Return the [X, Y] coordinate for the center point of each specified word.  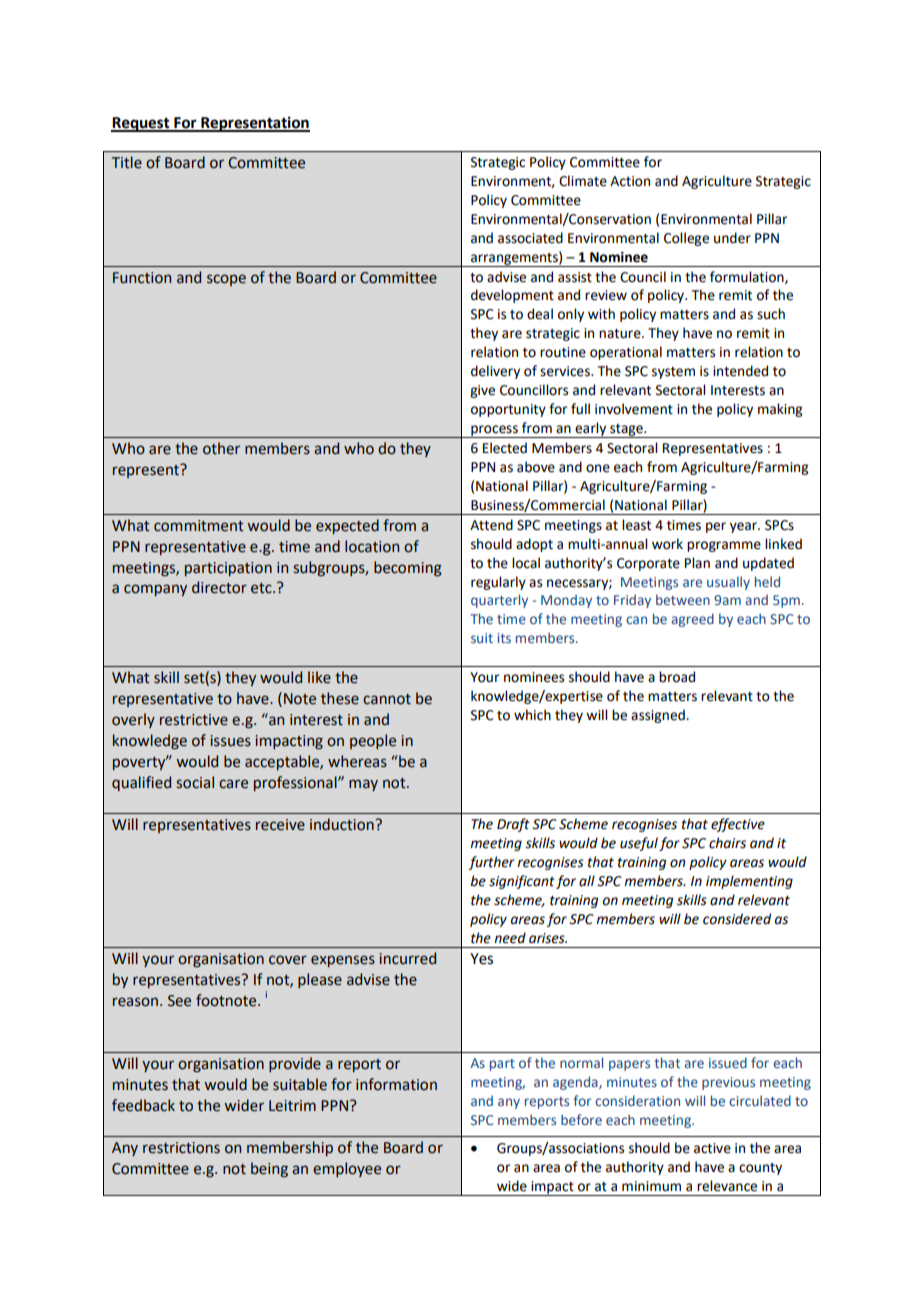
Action [630, 181]
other [221, 448]
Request [141, 124]
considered [737, 919]
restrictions [181, 1148]
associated [530, 238]
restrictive [194, 720]
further [492, 863]
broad [677, 677]
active [712, 1148]
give [482, 391]
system [673, 373]
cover [288, 960]
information [396, 1084]
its [504, 638]
